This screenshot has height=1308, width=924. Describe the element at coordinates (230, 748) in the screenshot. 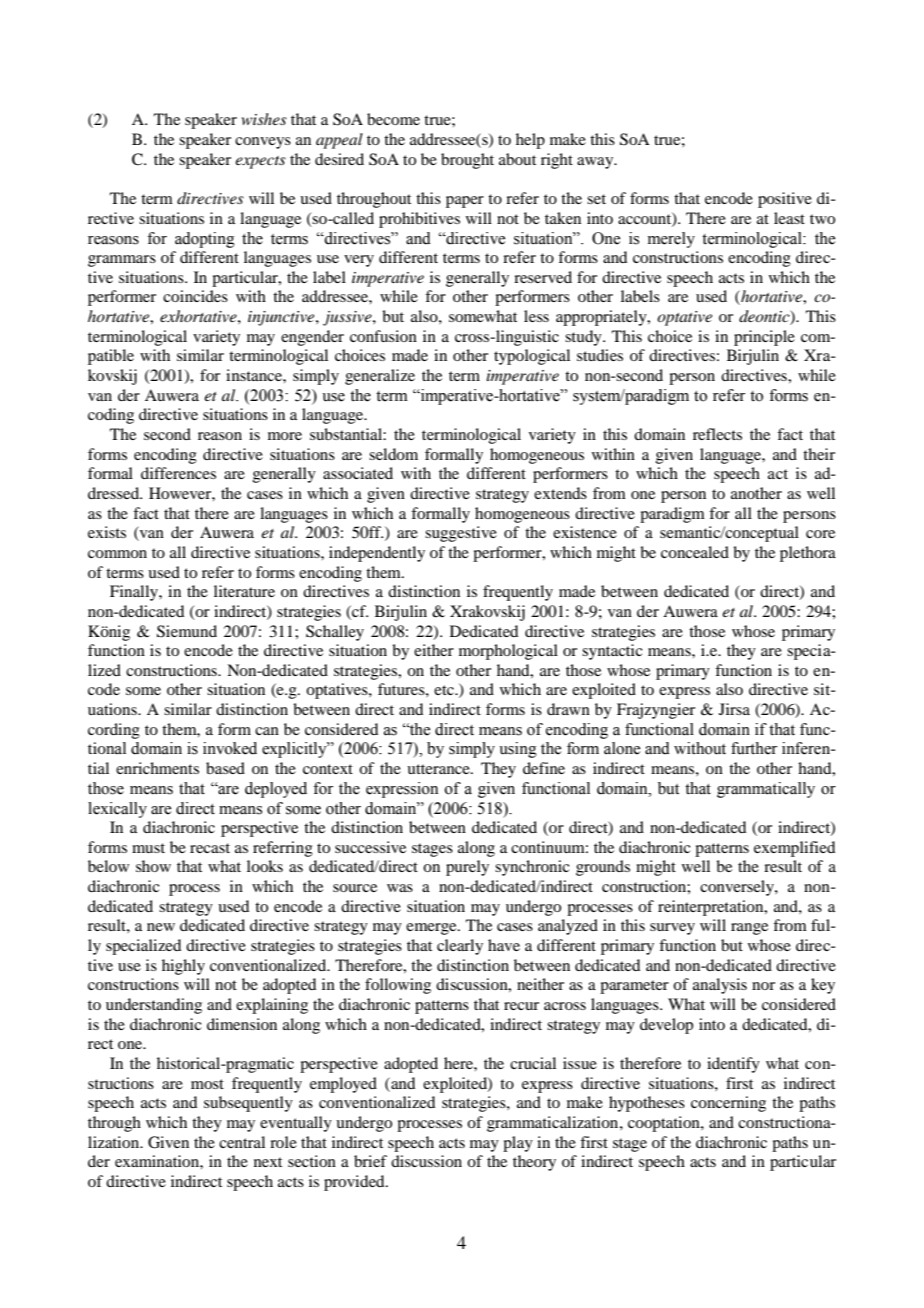

I see `invoked` at that location.
